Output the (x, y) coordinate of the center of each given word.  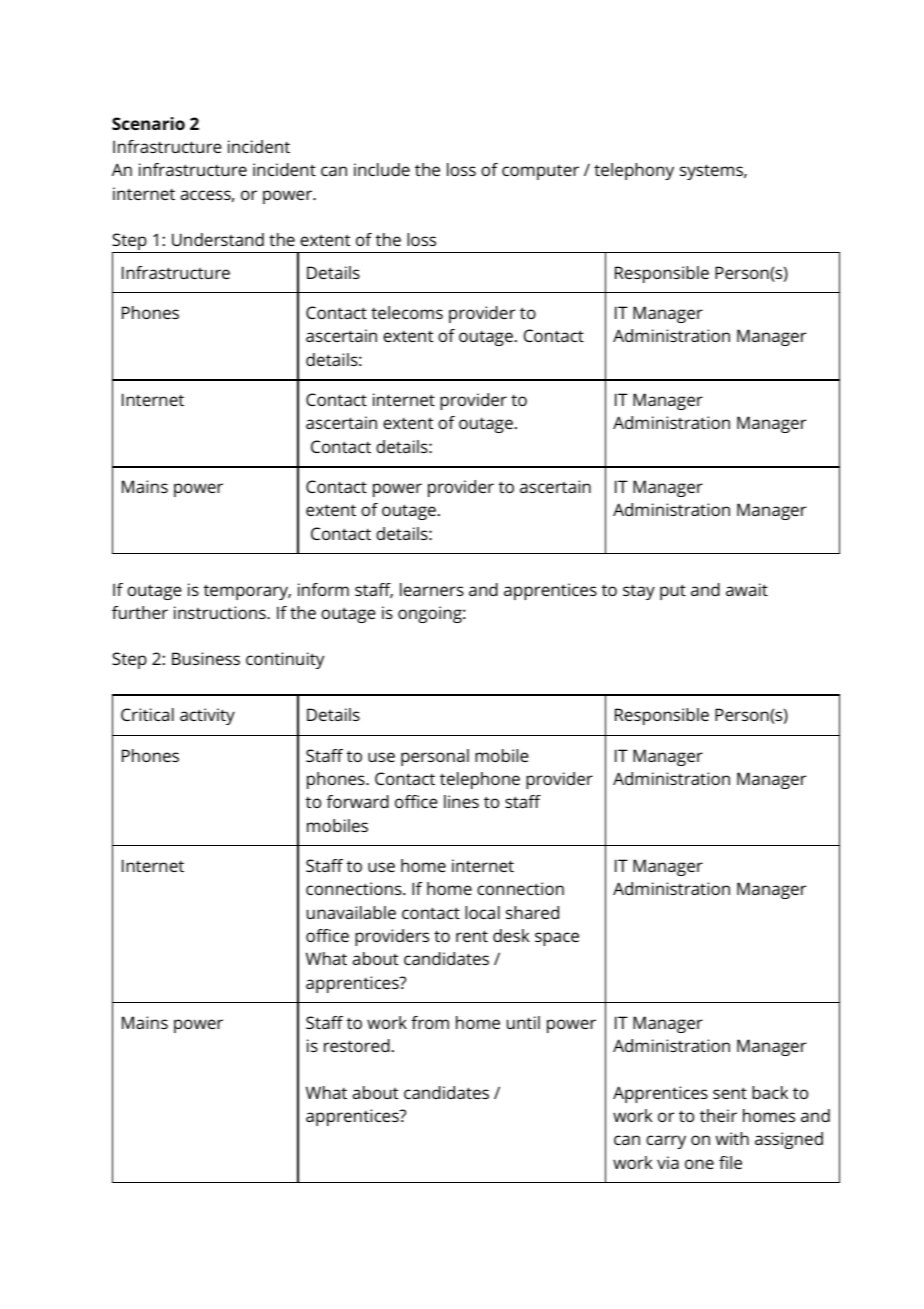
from (430, 1022)
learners (432, 589)
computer (540, 172)
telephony (634, 171)
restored (357, 1045)
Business (206, 658)
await (747, 589)
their (718, 1115)
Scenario (148, 123)
